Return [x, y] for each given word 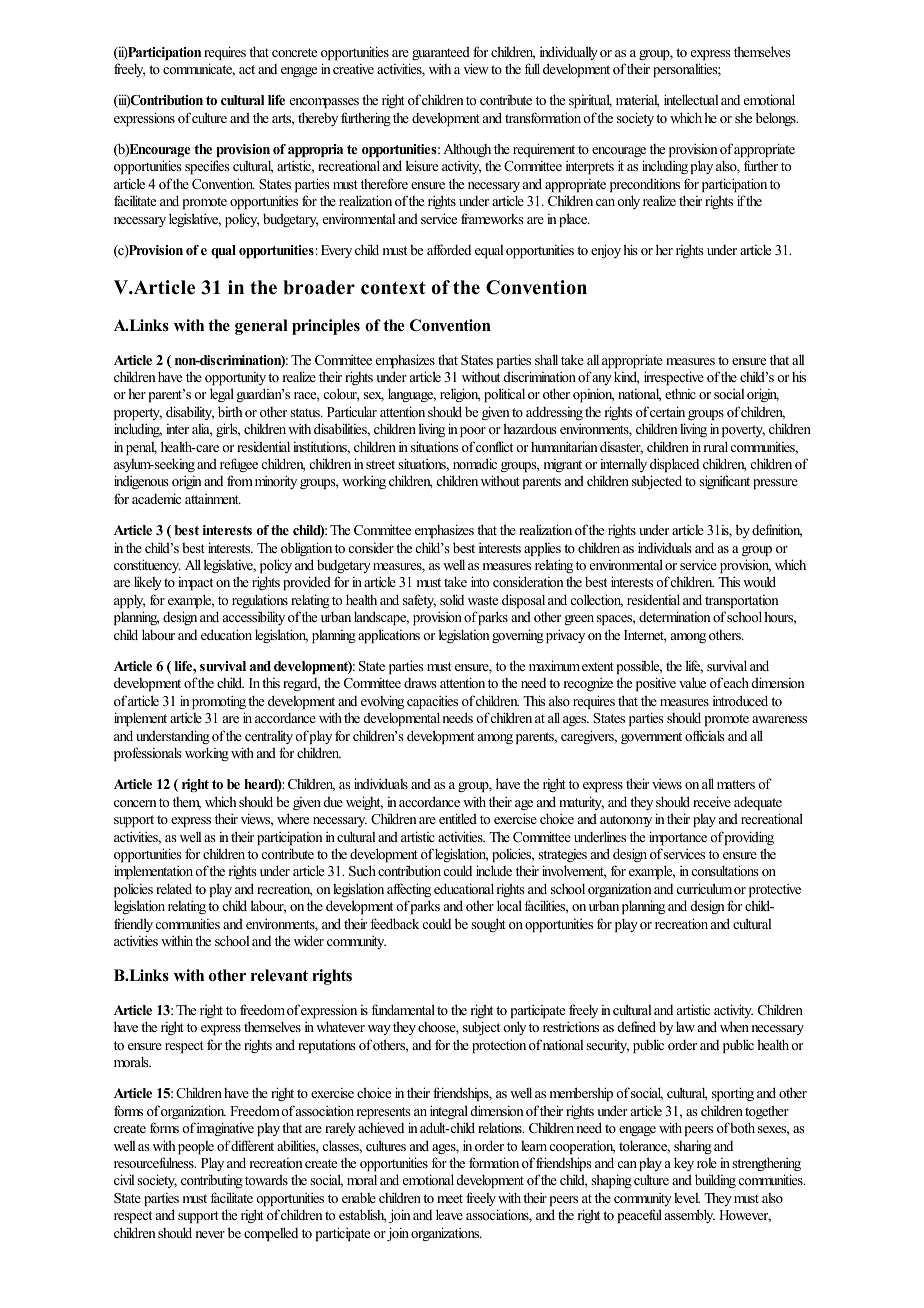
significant [724, 482]
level [687, 1198]
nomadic [475, 463]
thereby [318, 119]
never [210, 1234]
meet [450, 1198]
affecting [409, 890]
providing [749, 838]
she [743, 118]
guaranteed [441, 53]
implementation [155, 872]
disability [190, 413]
